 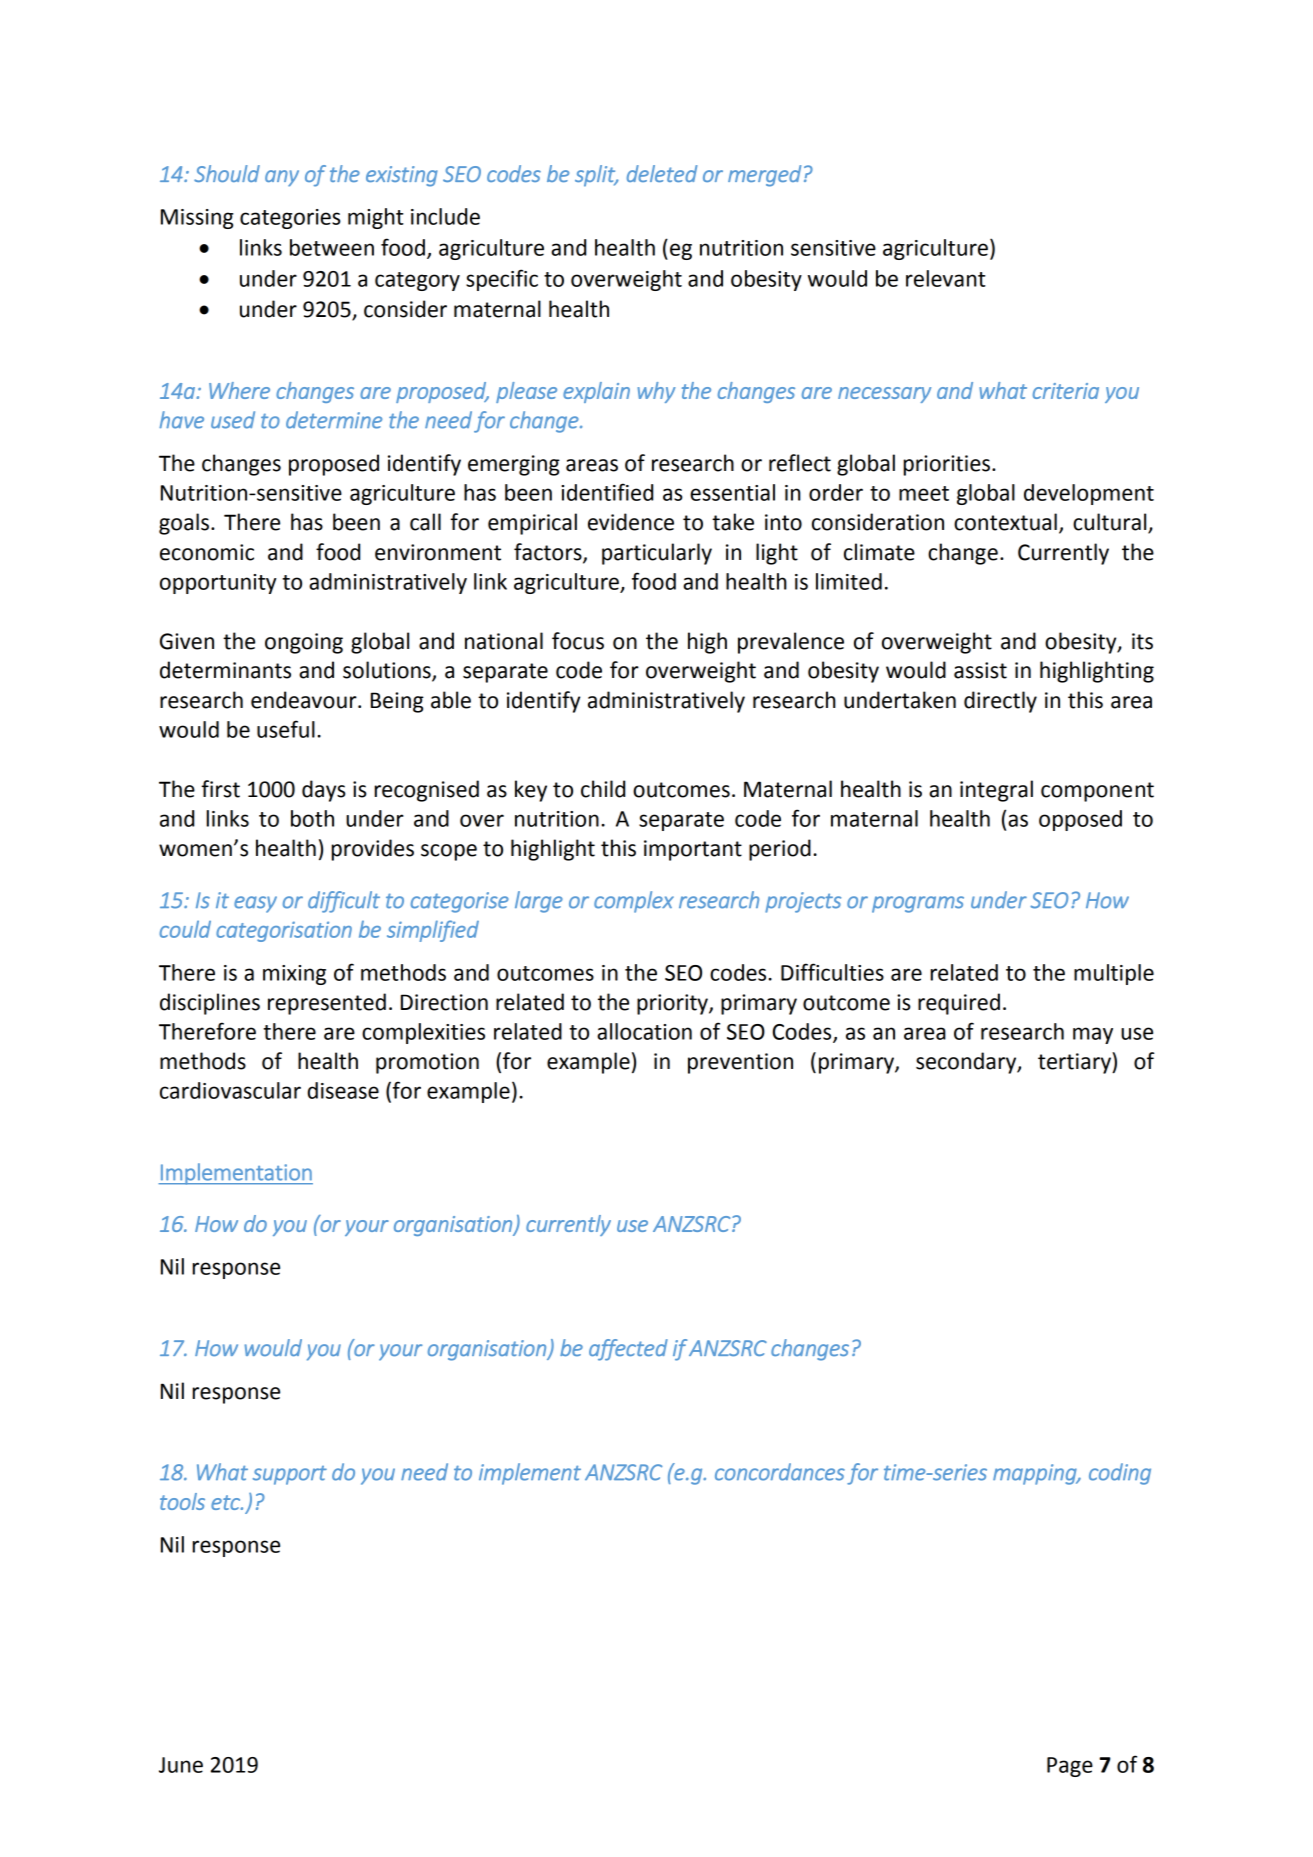 What do you see at coordinates (1120, 1474) in the page?
I see `coding` at bounding box center [1120, 1474].
